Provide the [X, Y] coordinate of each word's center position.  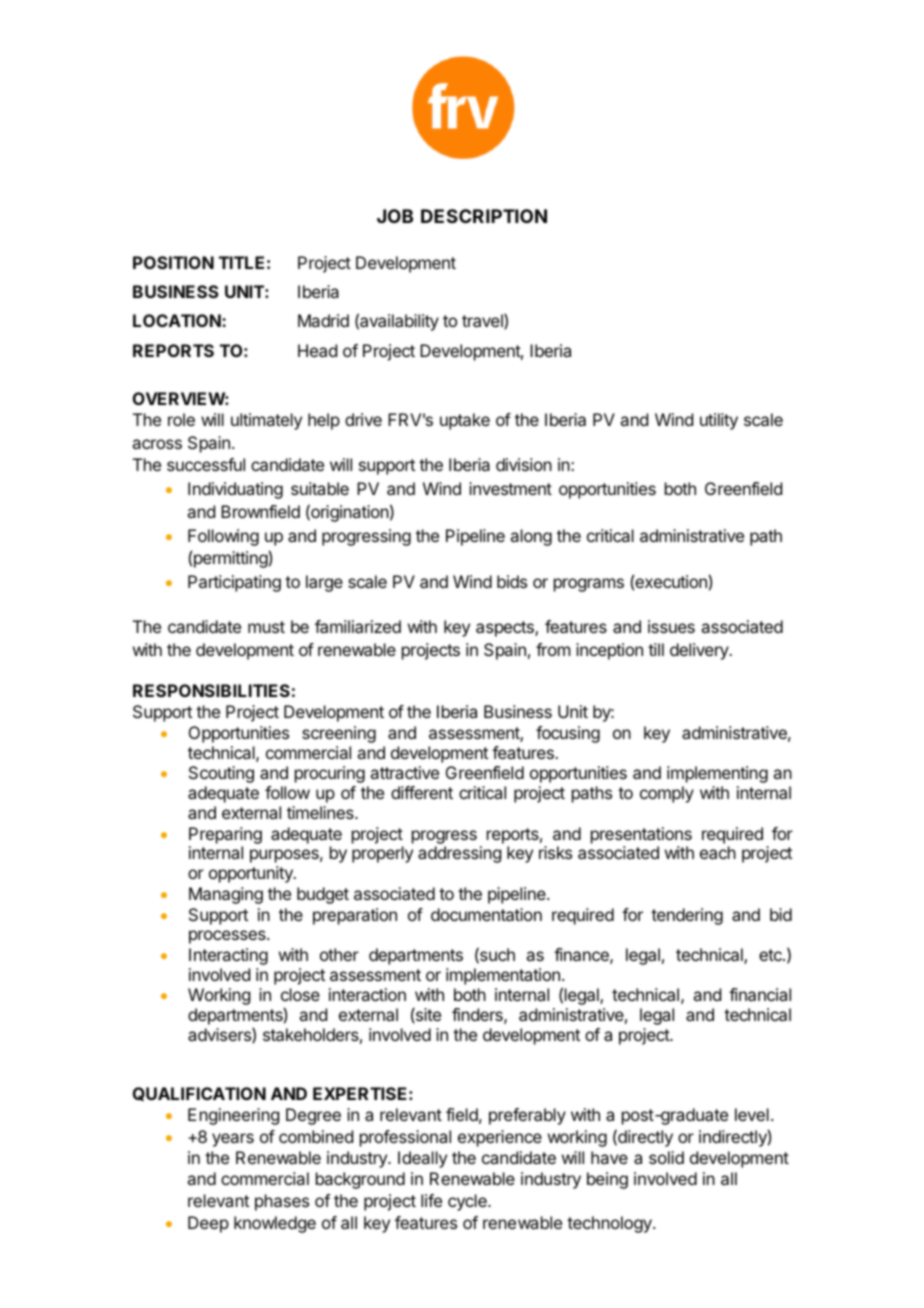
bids [512, 581]
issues [671, 626]
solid [666, 1157]
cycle [468, 1202]
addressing [459, 854]
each [718, 852]
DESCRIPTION [484, 216]
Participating [234, 583]
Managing [226, 895]
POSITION [173, 262]
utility [719, 421]
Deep [208, 1224]
